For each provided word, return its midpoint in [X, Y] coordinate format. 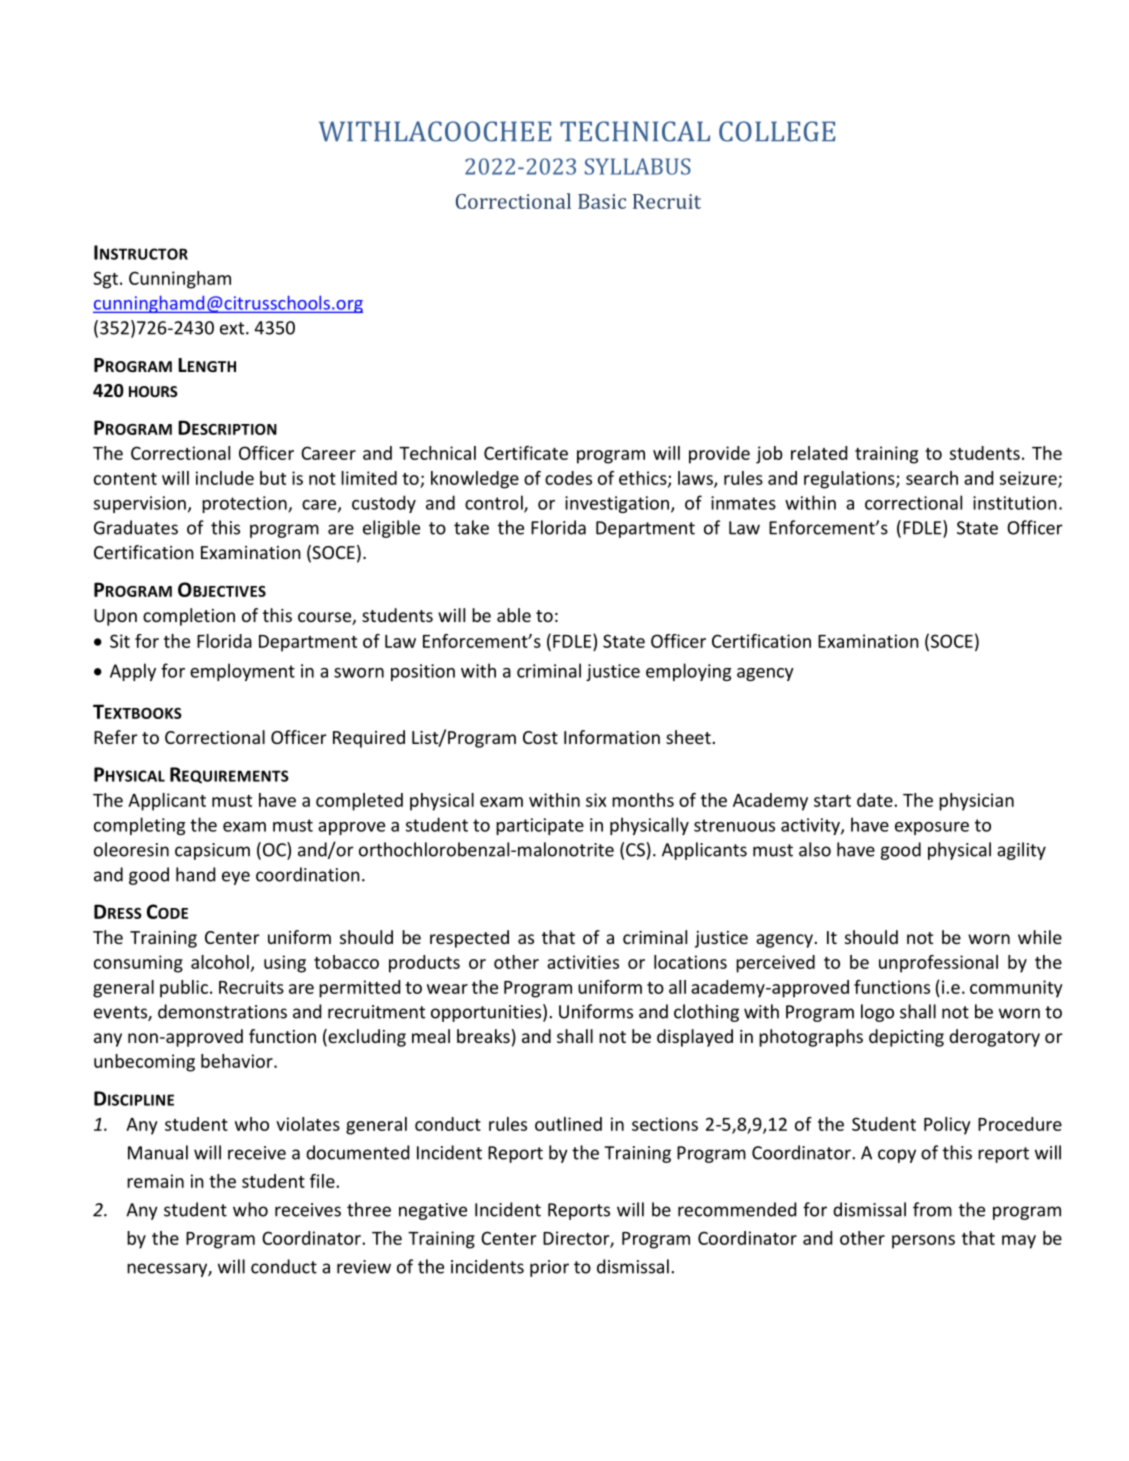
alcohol [220, 962]
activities [583, 962]
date [876, 800]
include [225, 478]
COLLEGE [777, 131]
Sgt [105, 280]
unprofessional [938, 964]
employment [242, 672]
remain [155, 1181]
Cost [540, 737]
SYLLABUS [638, 166]
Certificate [526, 453]
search [932, 478]
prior [549, 1268]
